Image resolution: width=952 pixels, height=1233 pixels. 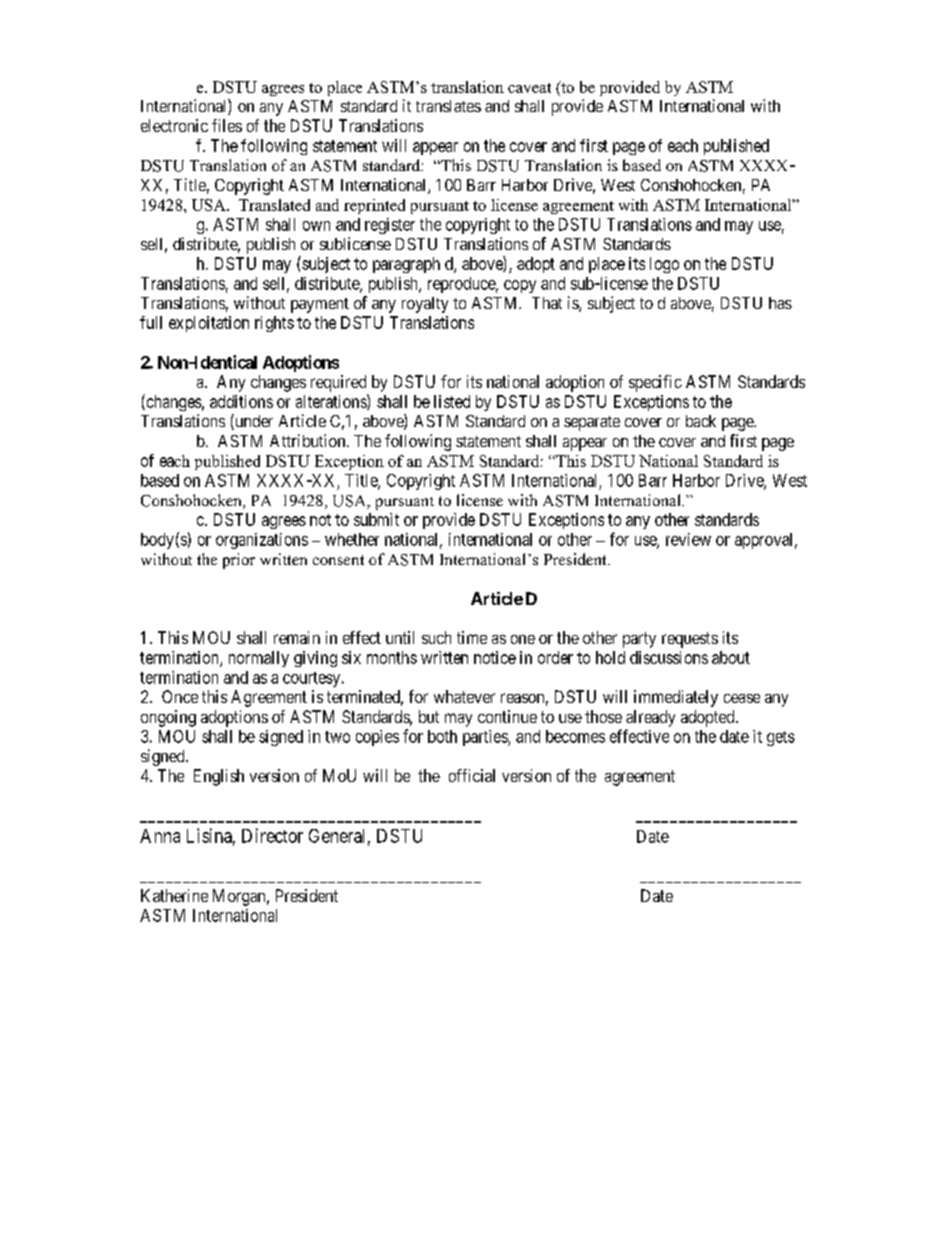 What do you see at coordinates (688, 539) in the screenshot?
I see `review` at bounding box center [688, 539].
